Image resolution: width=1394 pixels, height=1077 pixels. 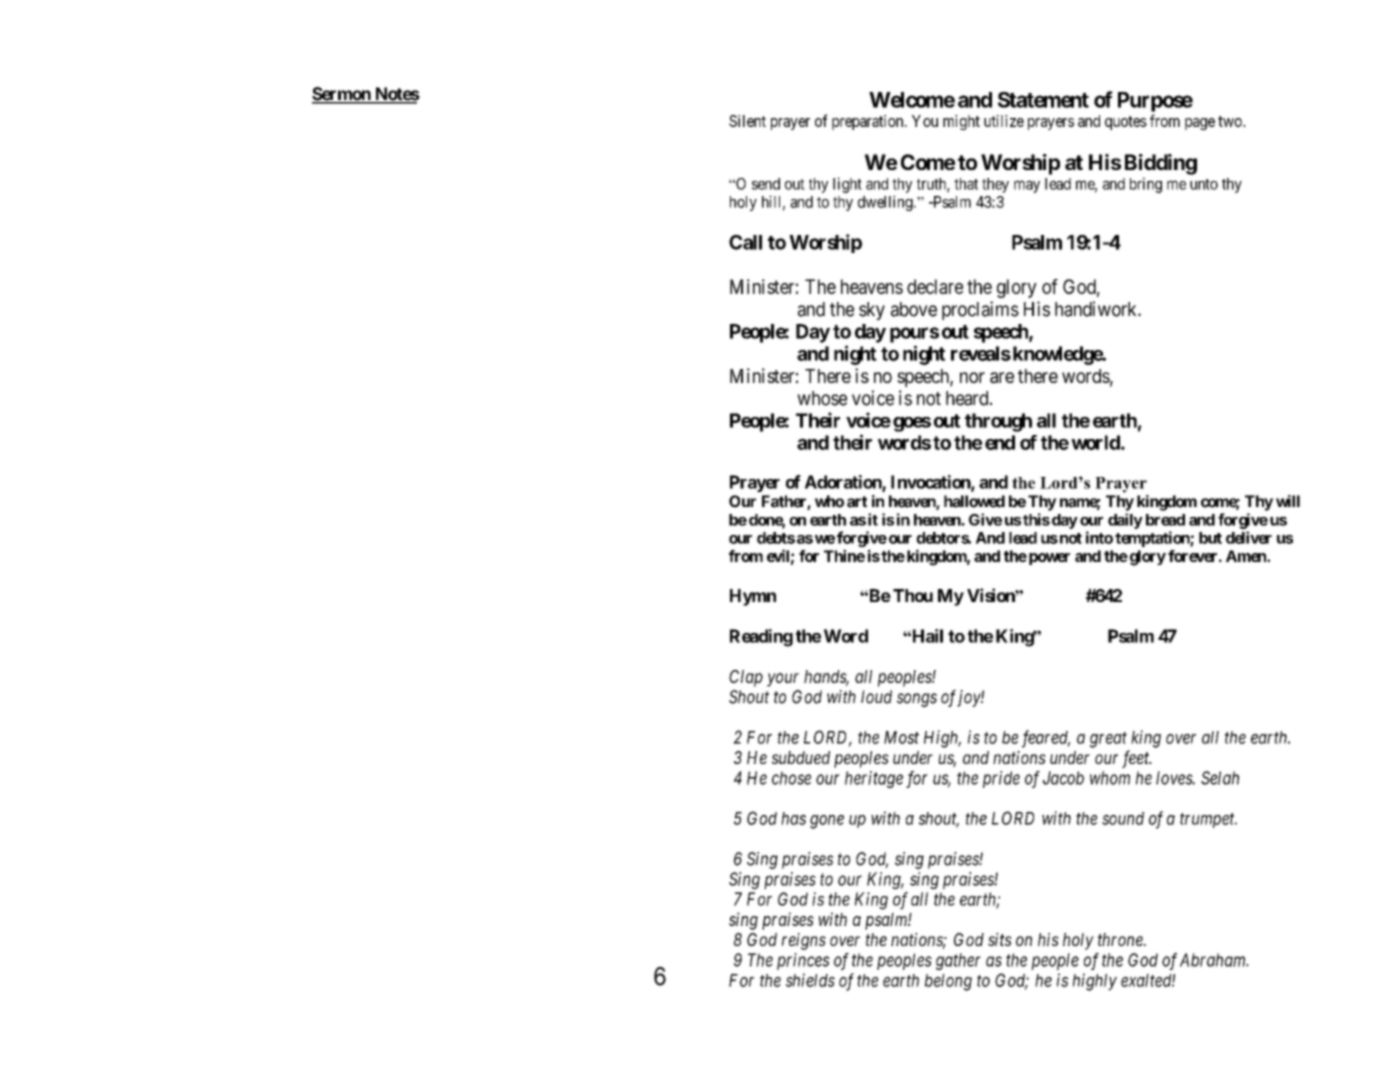 What do you see at coordinates (1200, 124) in the document?
I see `page` at bounding box center [1200, 124].
